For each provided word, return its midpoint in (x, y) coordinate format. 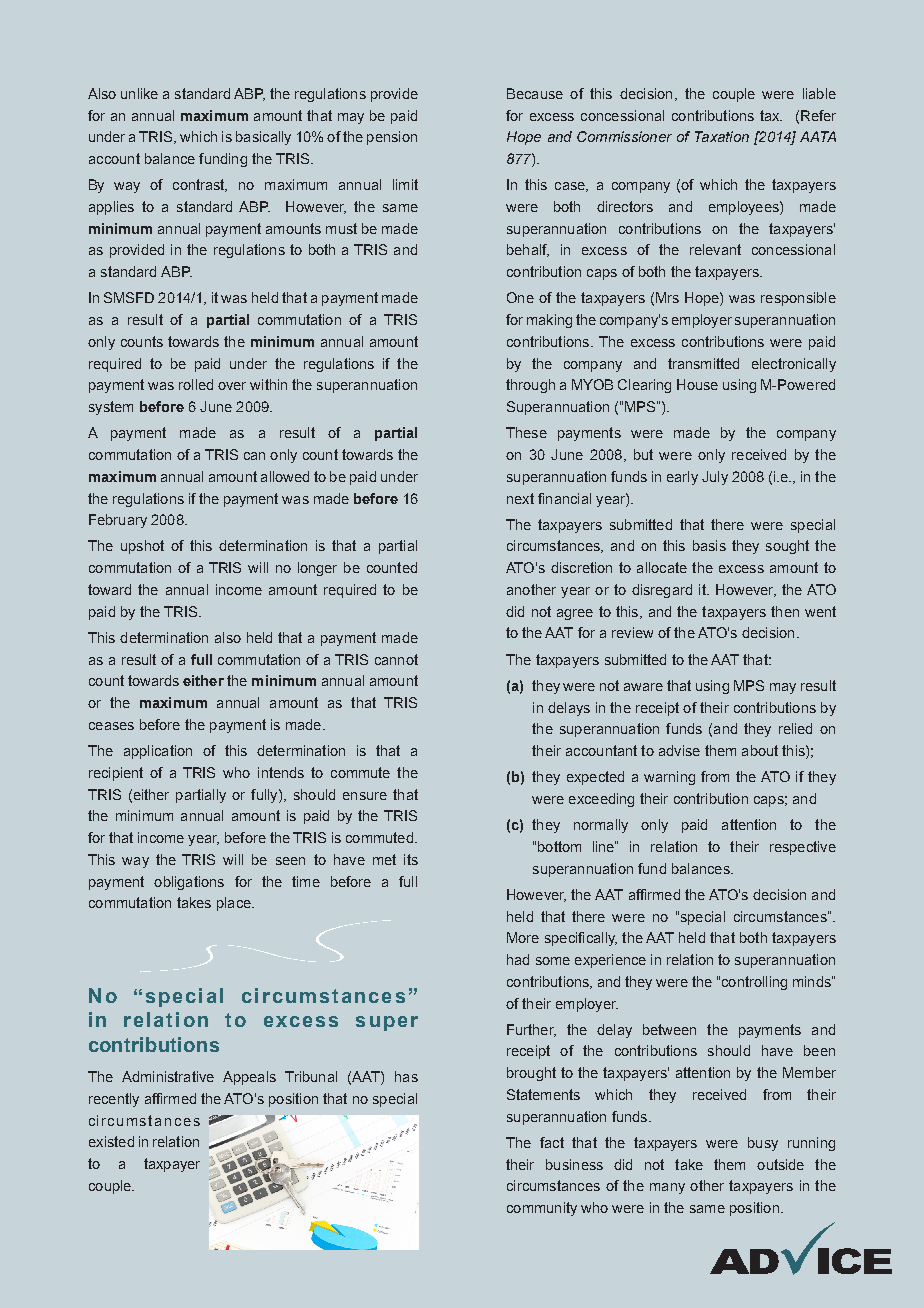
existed (111, 1141)
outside (780, 1164)
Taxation (722, 136)
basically (263, 138)
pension (392, 138)
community (542, 1209)
